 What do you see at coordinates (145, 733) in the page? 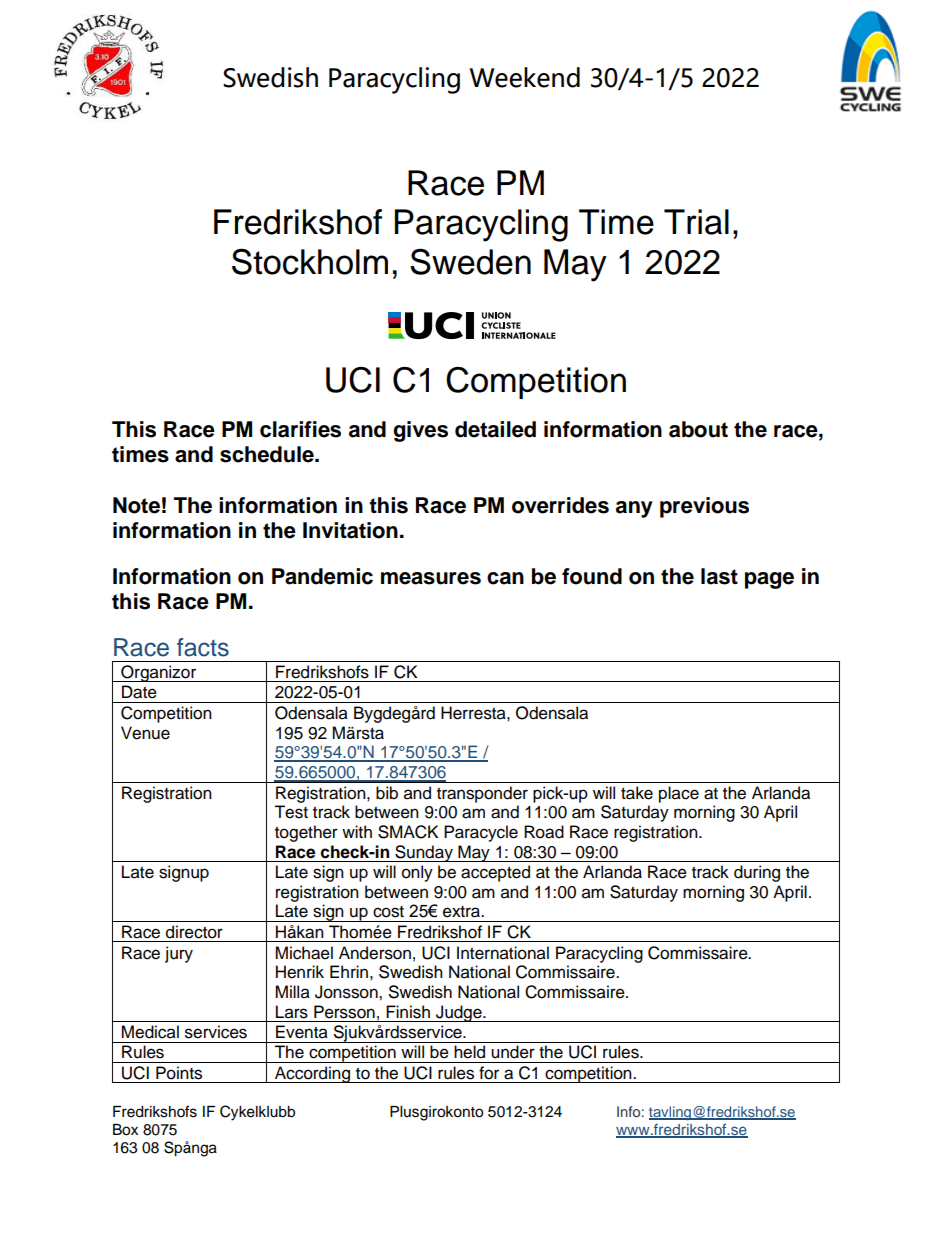
I see `Venue` at bounding box center [145, 733].
